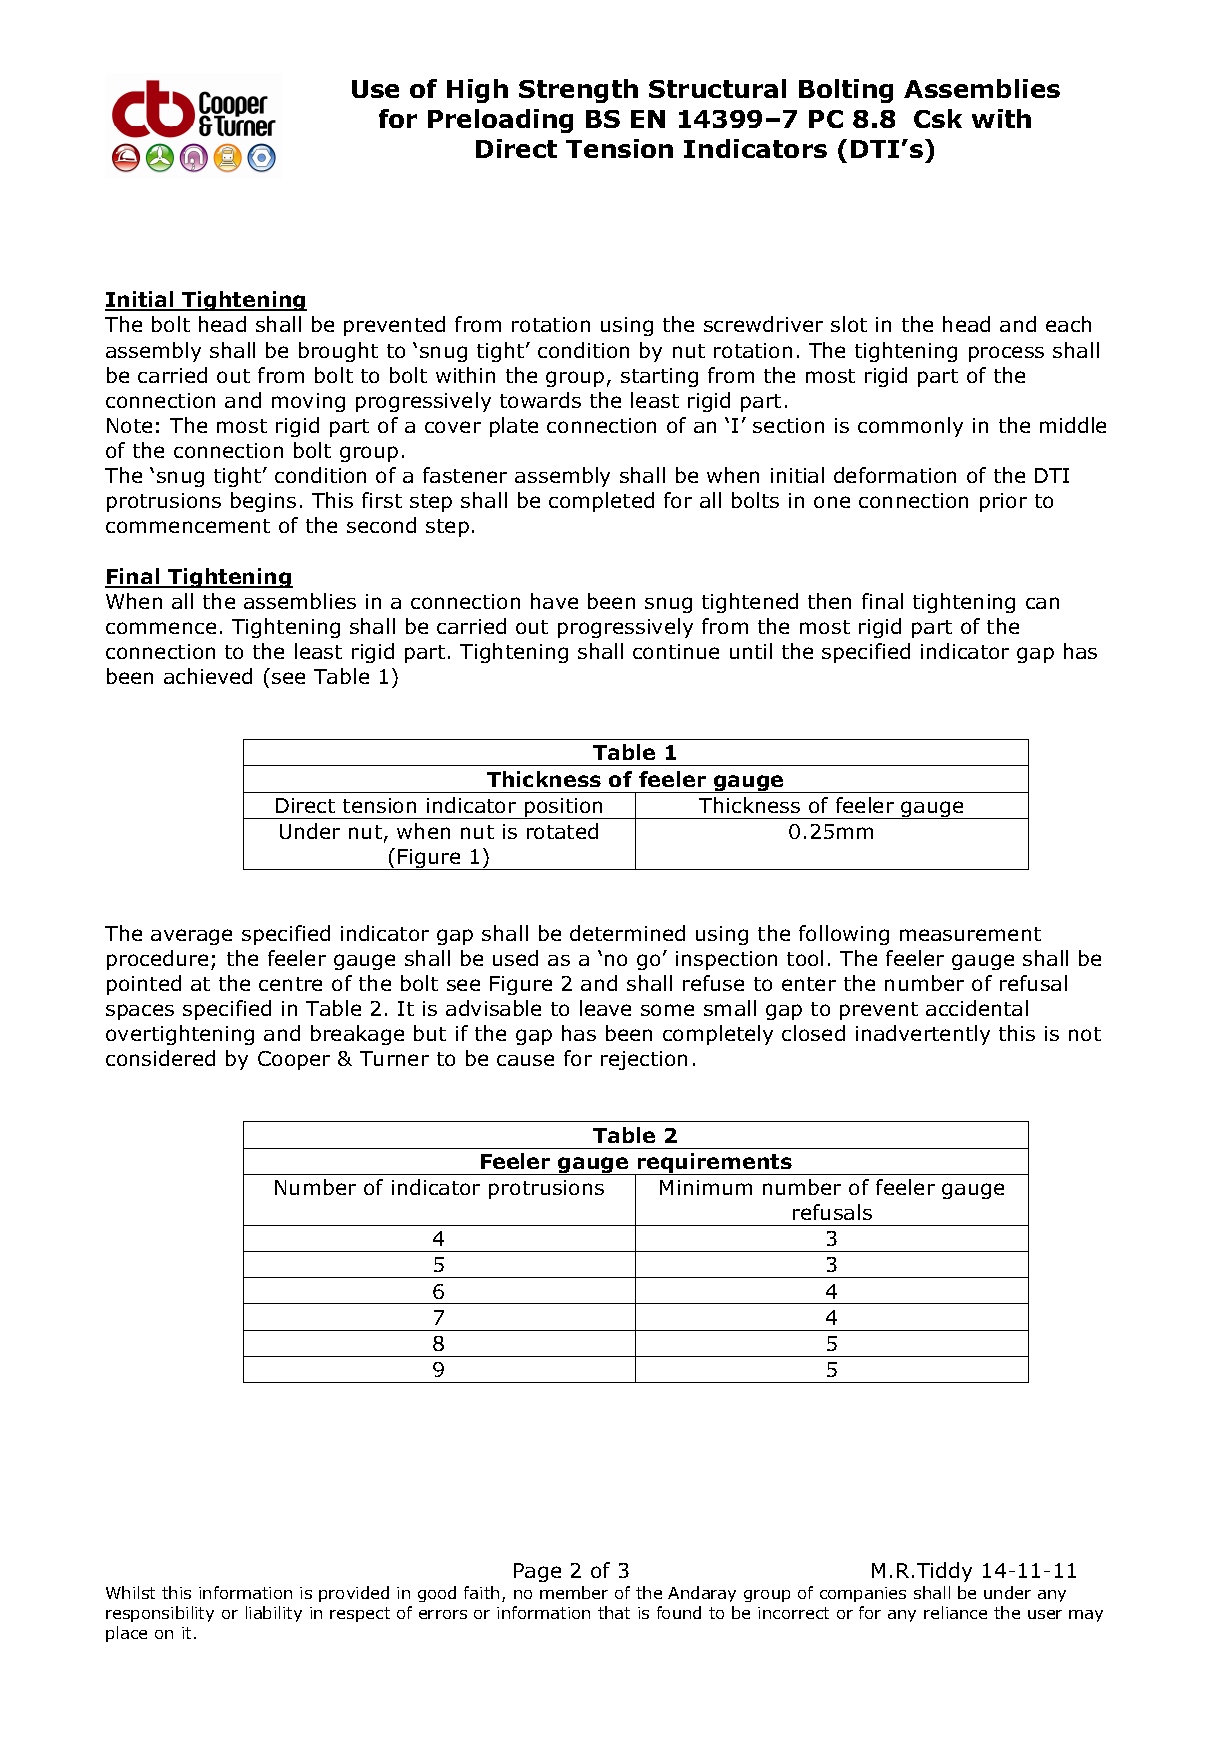 The height and width of the image is (1741, 1230). What do you see at coordinates (477, 91) in the image?
I see `High` at bounding box center [477, 91].
